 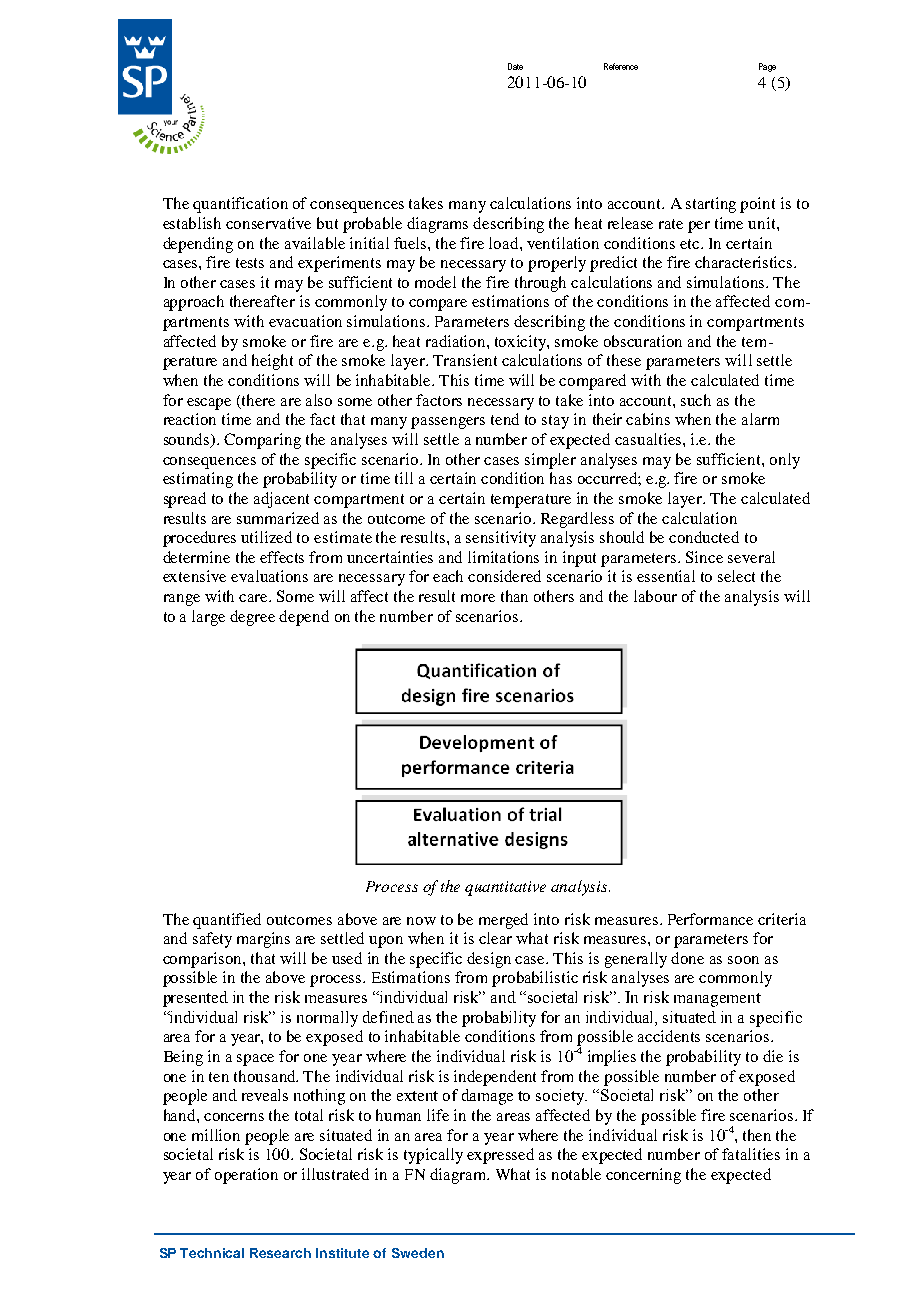 I want to click on operation, so click(x=246, y=1176).
